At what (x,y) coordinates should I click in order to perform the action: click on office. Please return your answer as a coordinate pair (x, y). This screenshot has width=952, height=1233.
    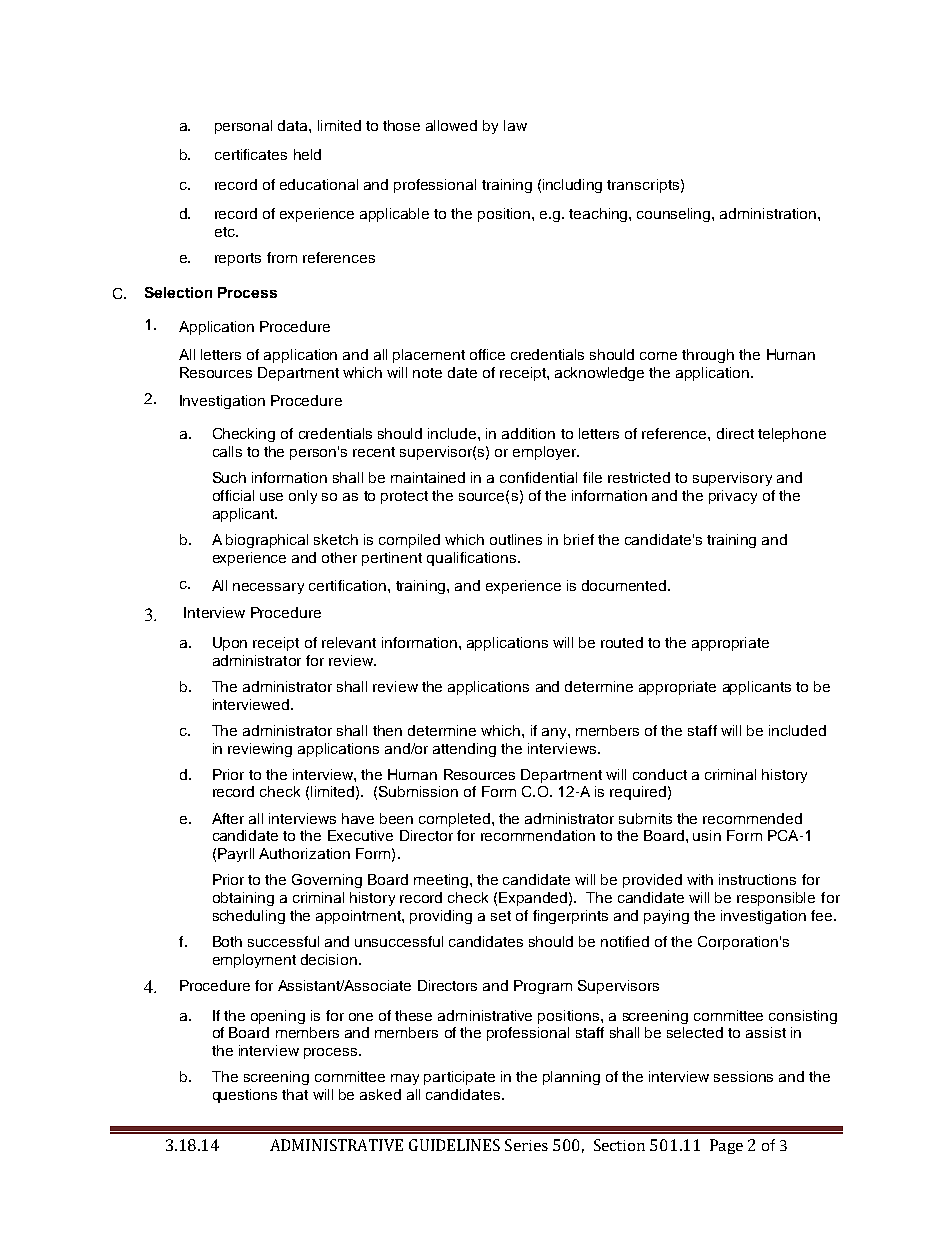
    Looking at the image, I should click on (487, 354).
